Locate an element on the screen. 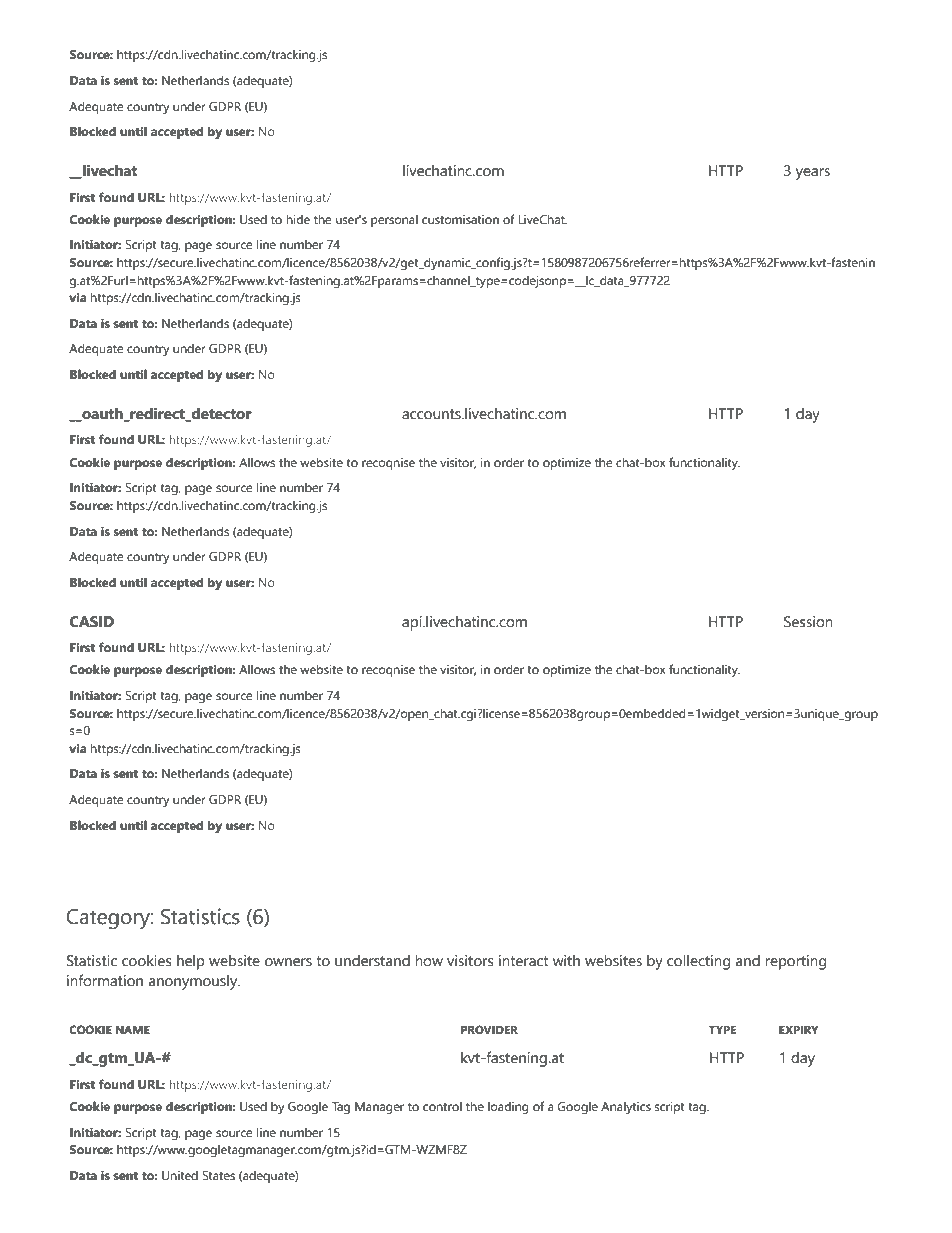  hide is located at coordinates (298, 219).
